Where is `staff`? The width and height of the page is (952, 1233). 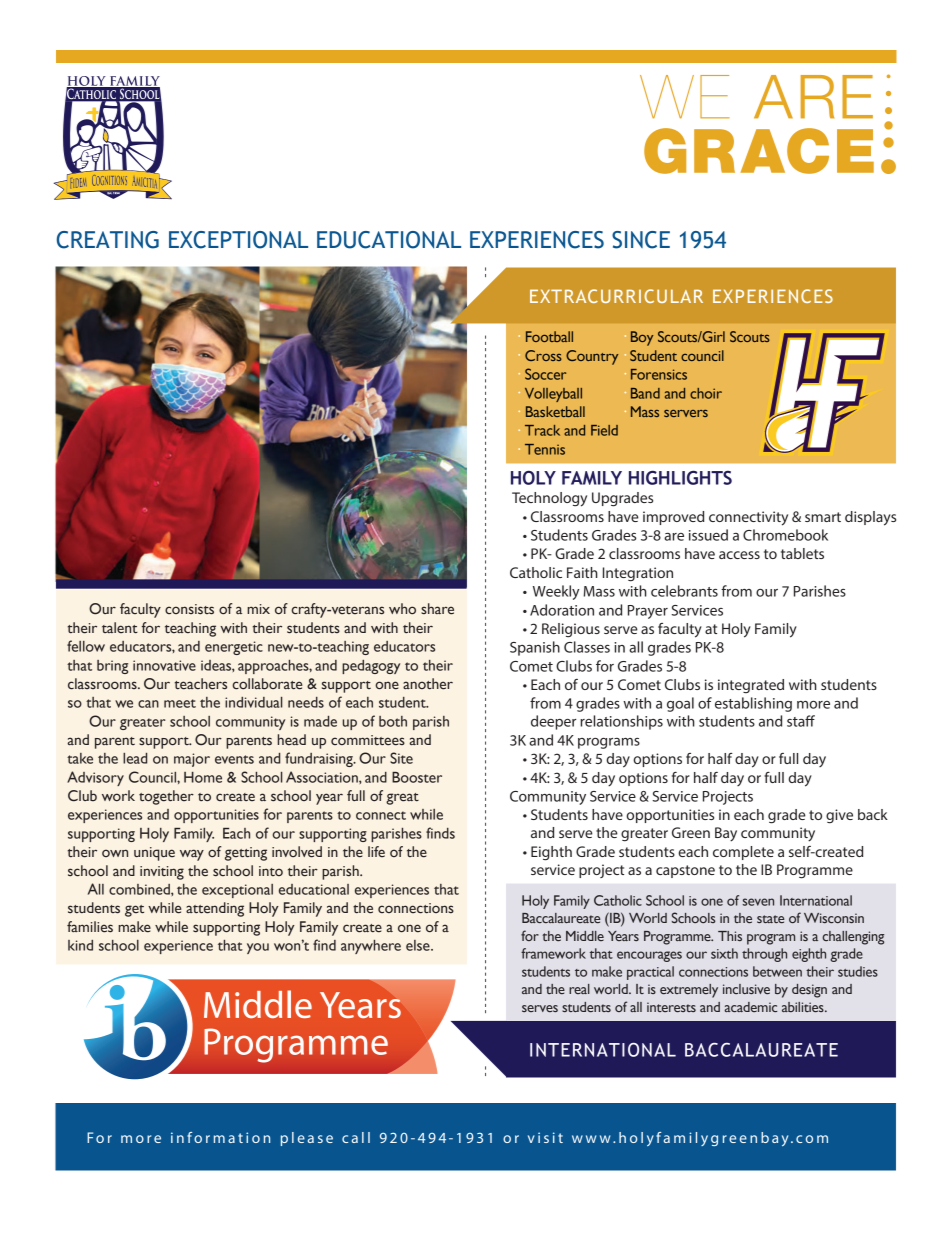
staff is located at coordinates (801, 721).
